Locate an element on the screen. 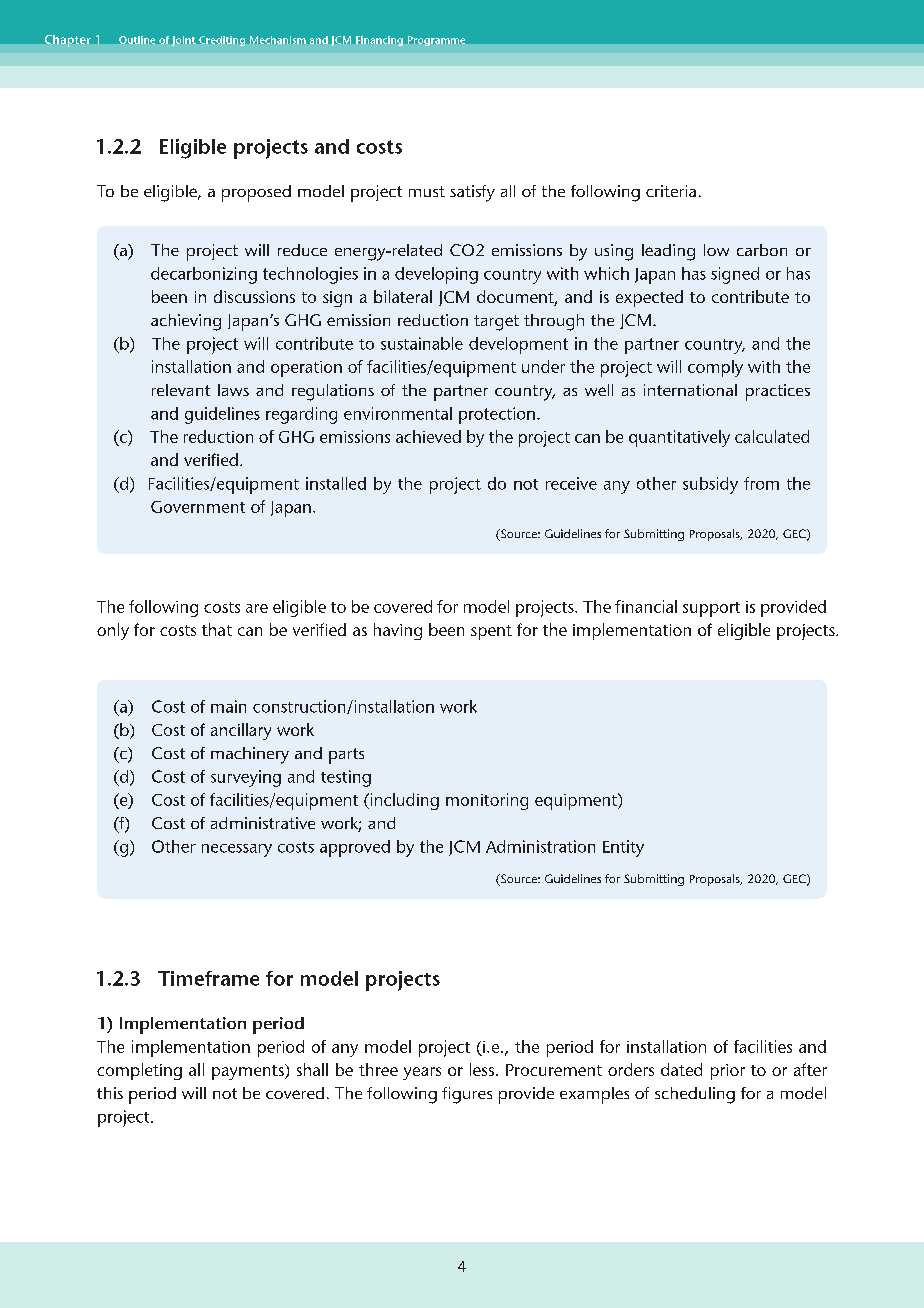 The height and width of the screenshot is (1308, 924). relevant is located at coordinates (181, 390).
